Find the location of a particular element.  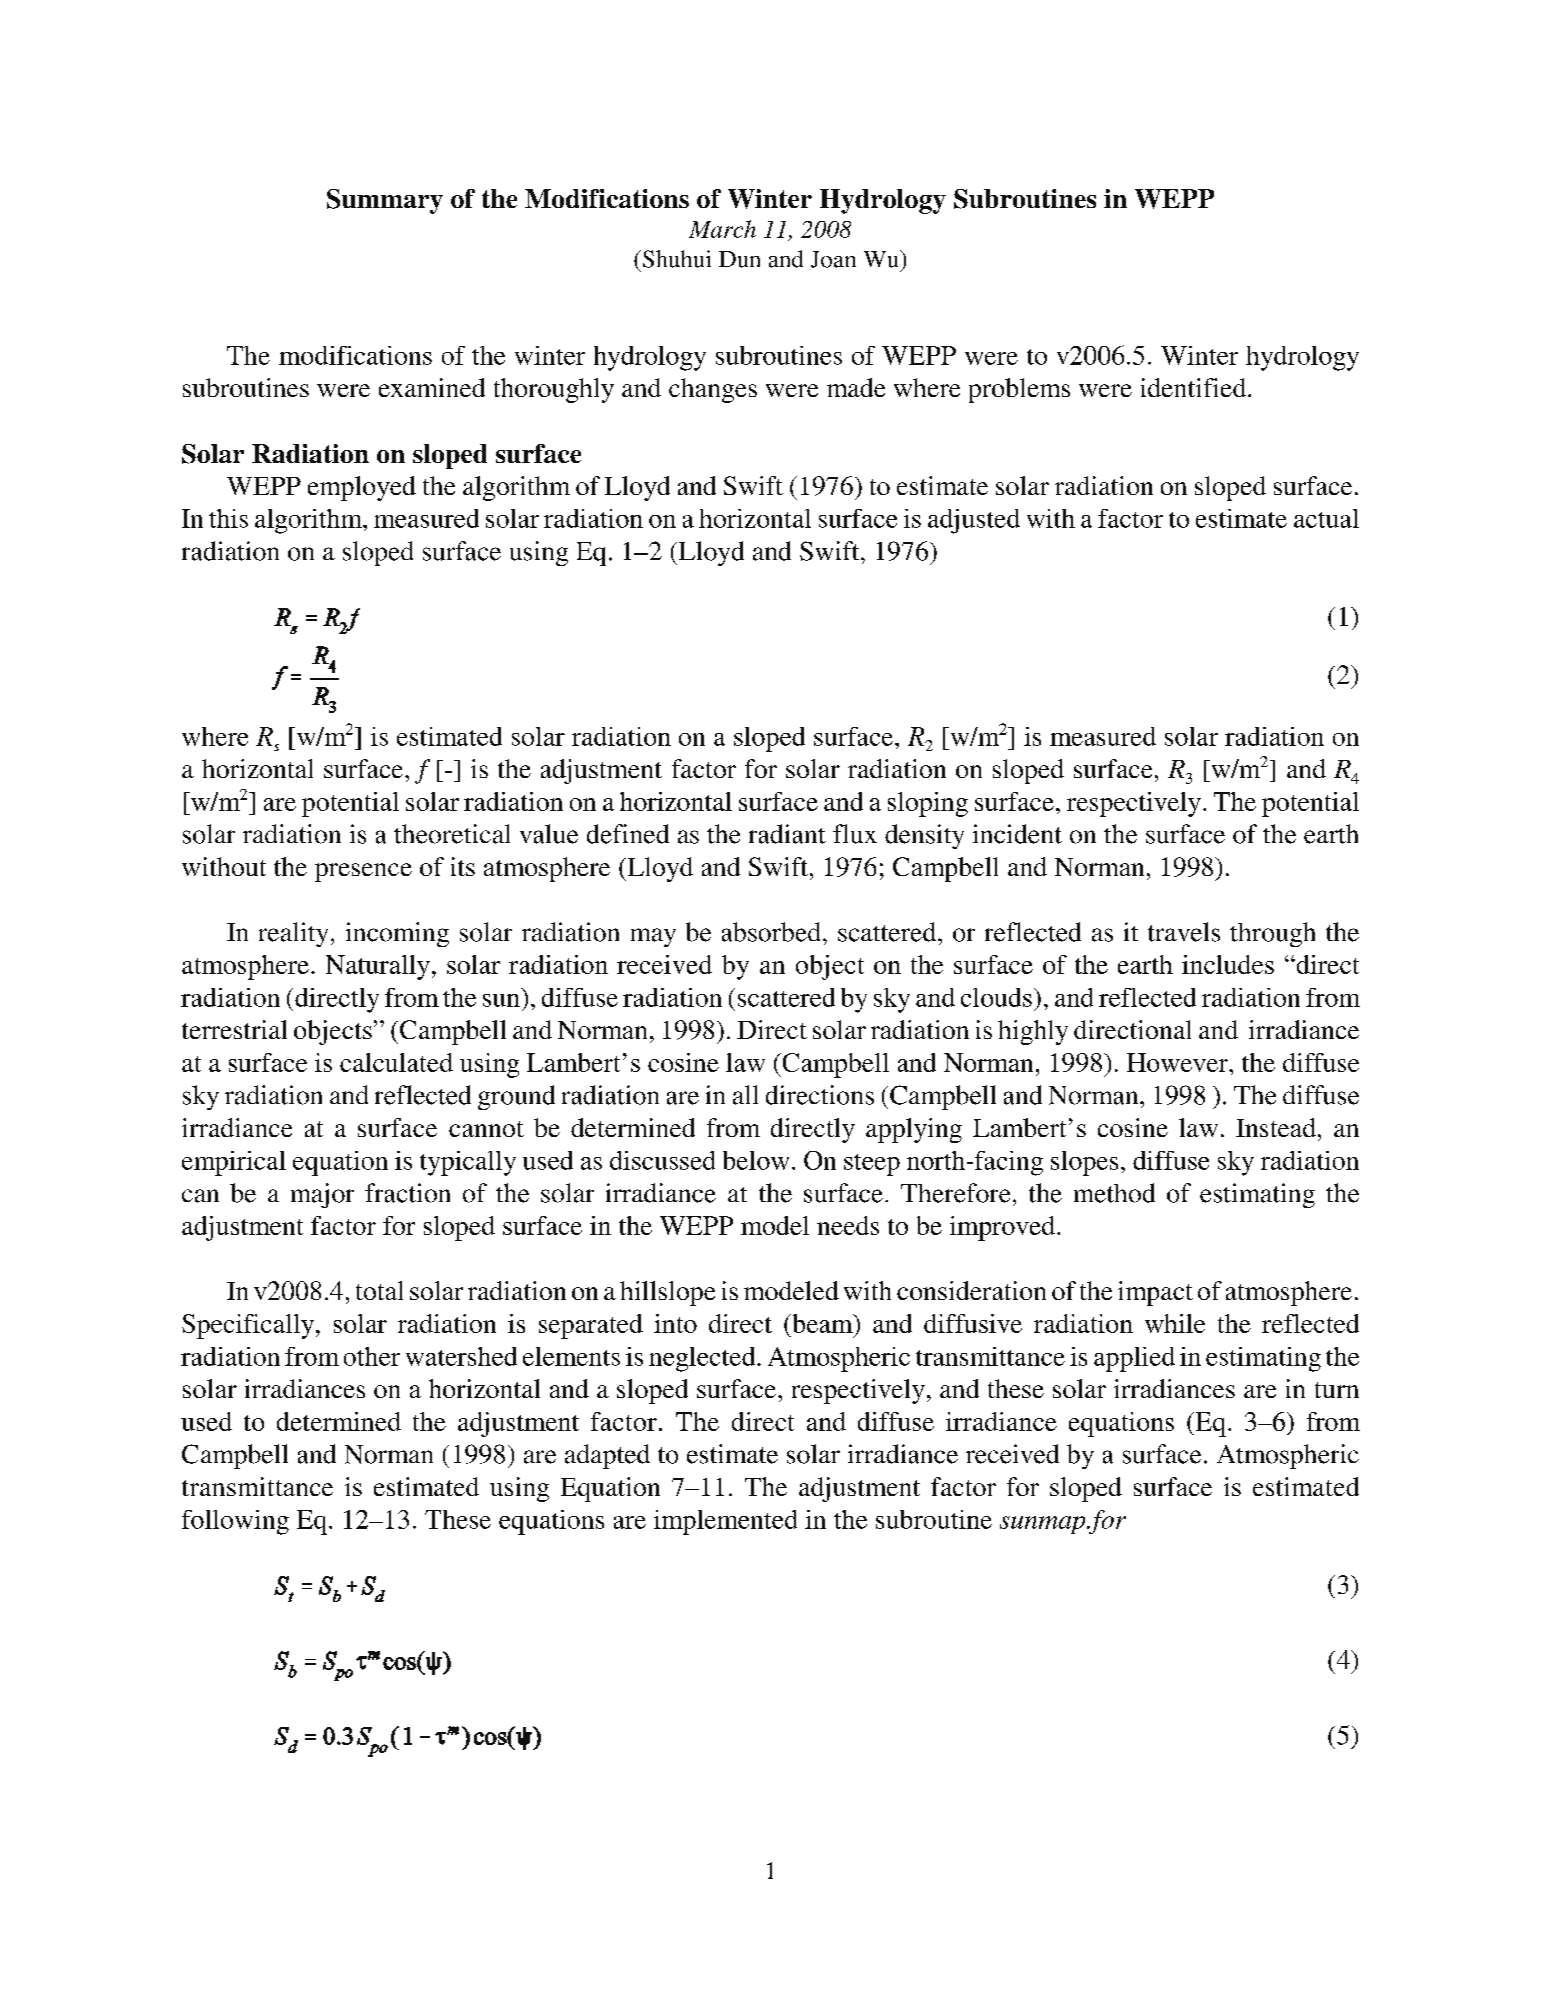

presence is located at coordinates (363, 872).
